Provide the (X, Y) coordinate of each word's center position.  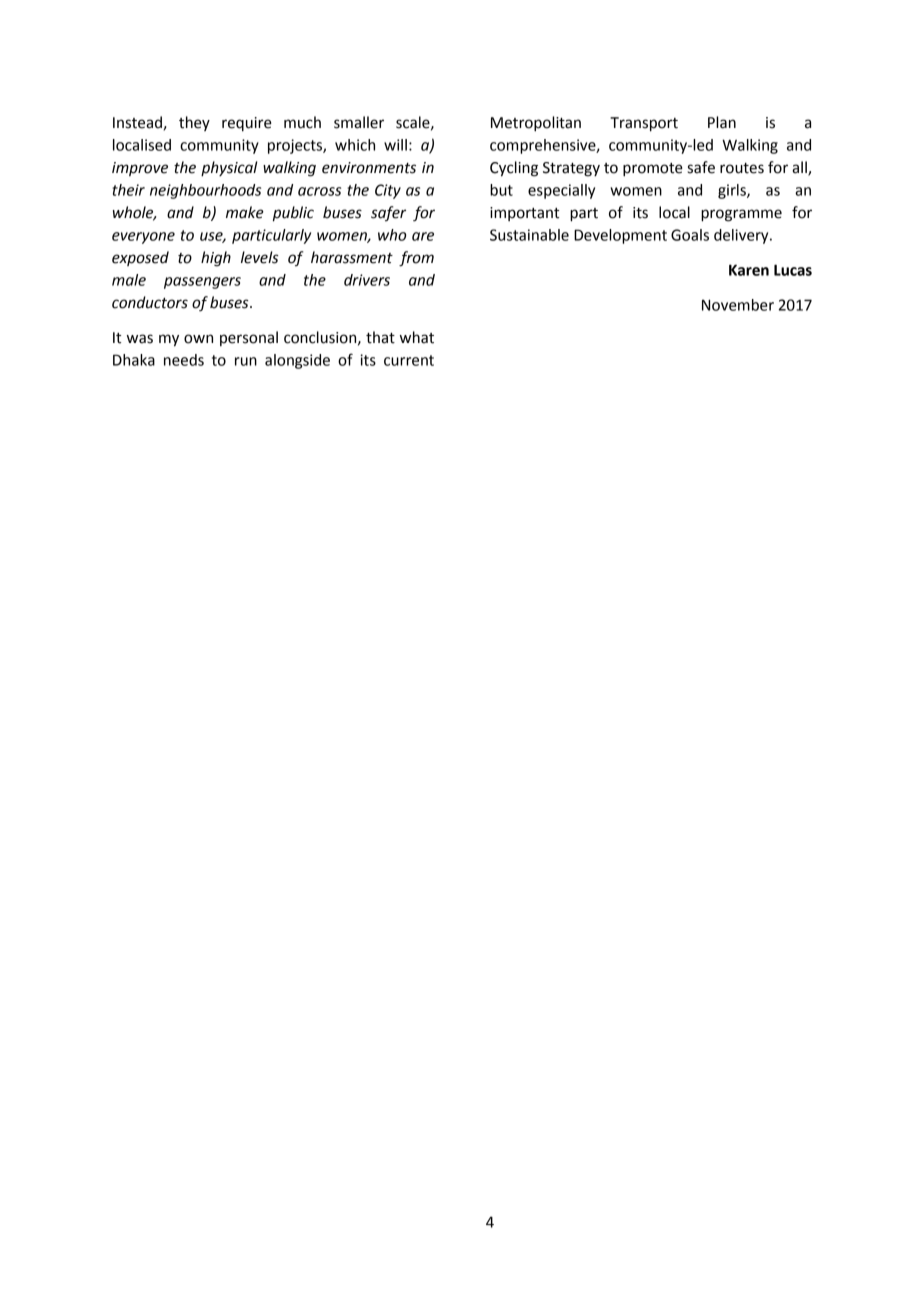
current (409, 360)
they (194, 123)
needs (184, 360)
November (738, 305)
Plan (722, 122)
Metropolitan (536, 124)
